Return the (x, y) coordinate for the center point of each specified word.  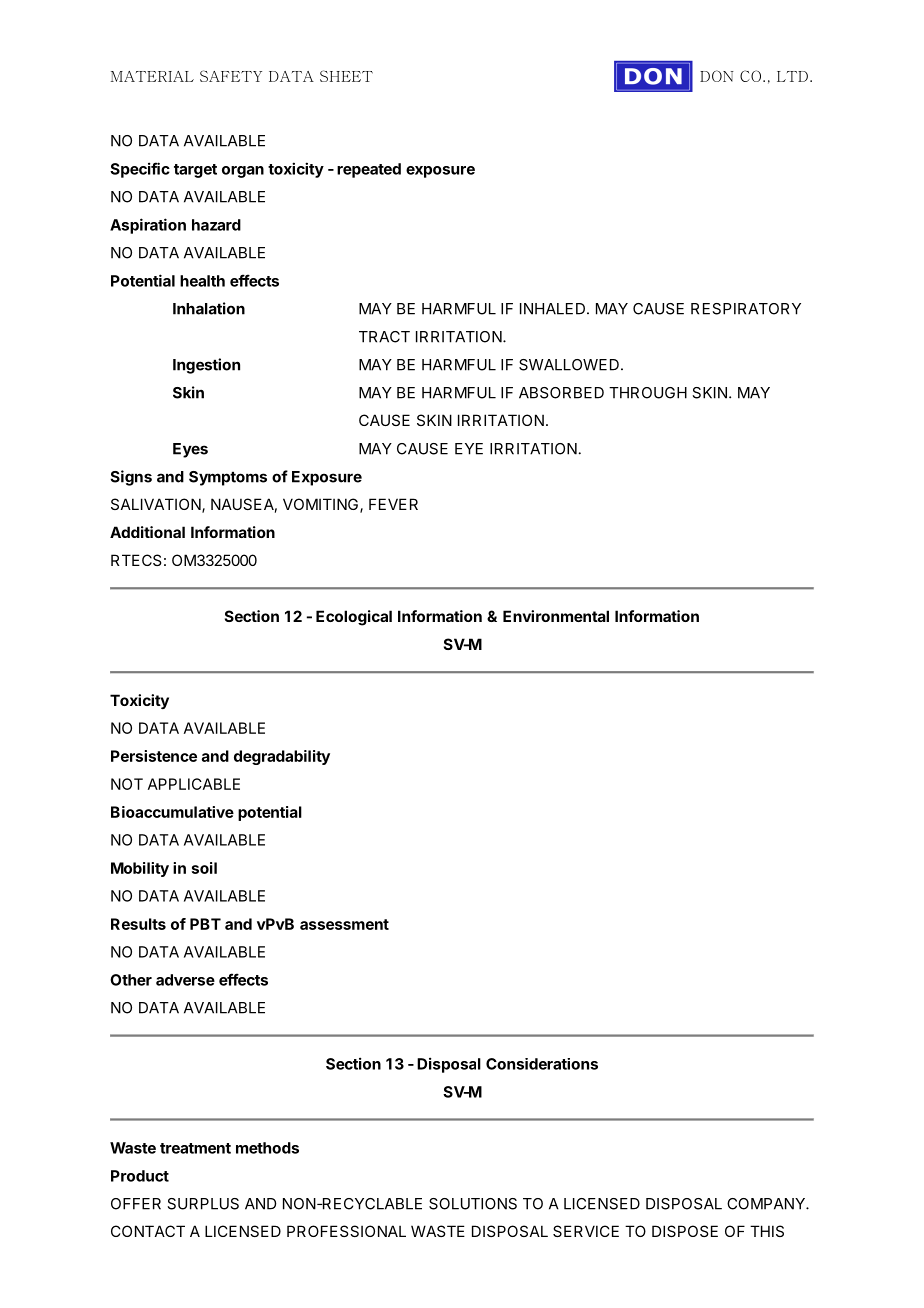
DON (717, 76)
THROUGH (648, 393)
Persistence (154, 756)
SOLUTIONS (473, 1204)
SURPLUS (203, 1204)
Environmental (556, 616)
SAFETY (231, 76)
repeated (369, 170)
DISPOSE (685, 1231)
